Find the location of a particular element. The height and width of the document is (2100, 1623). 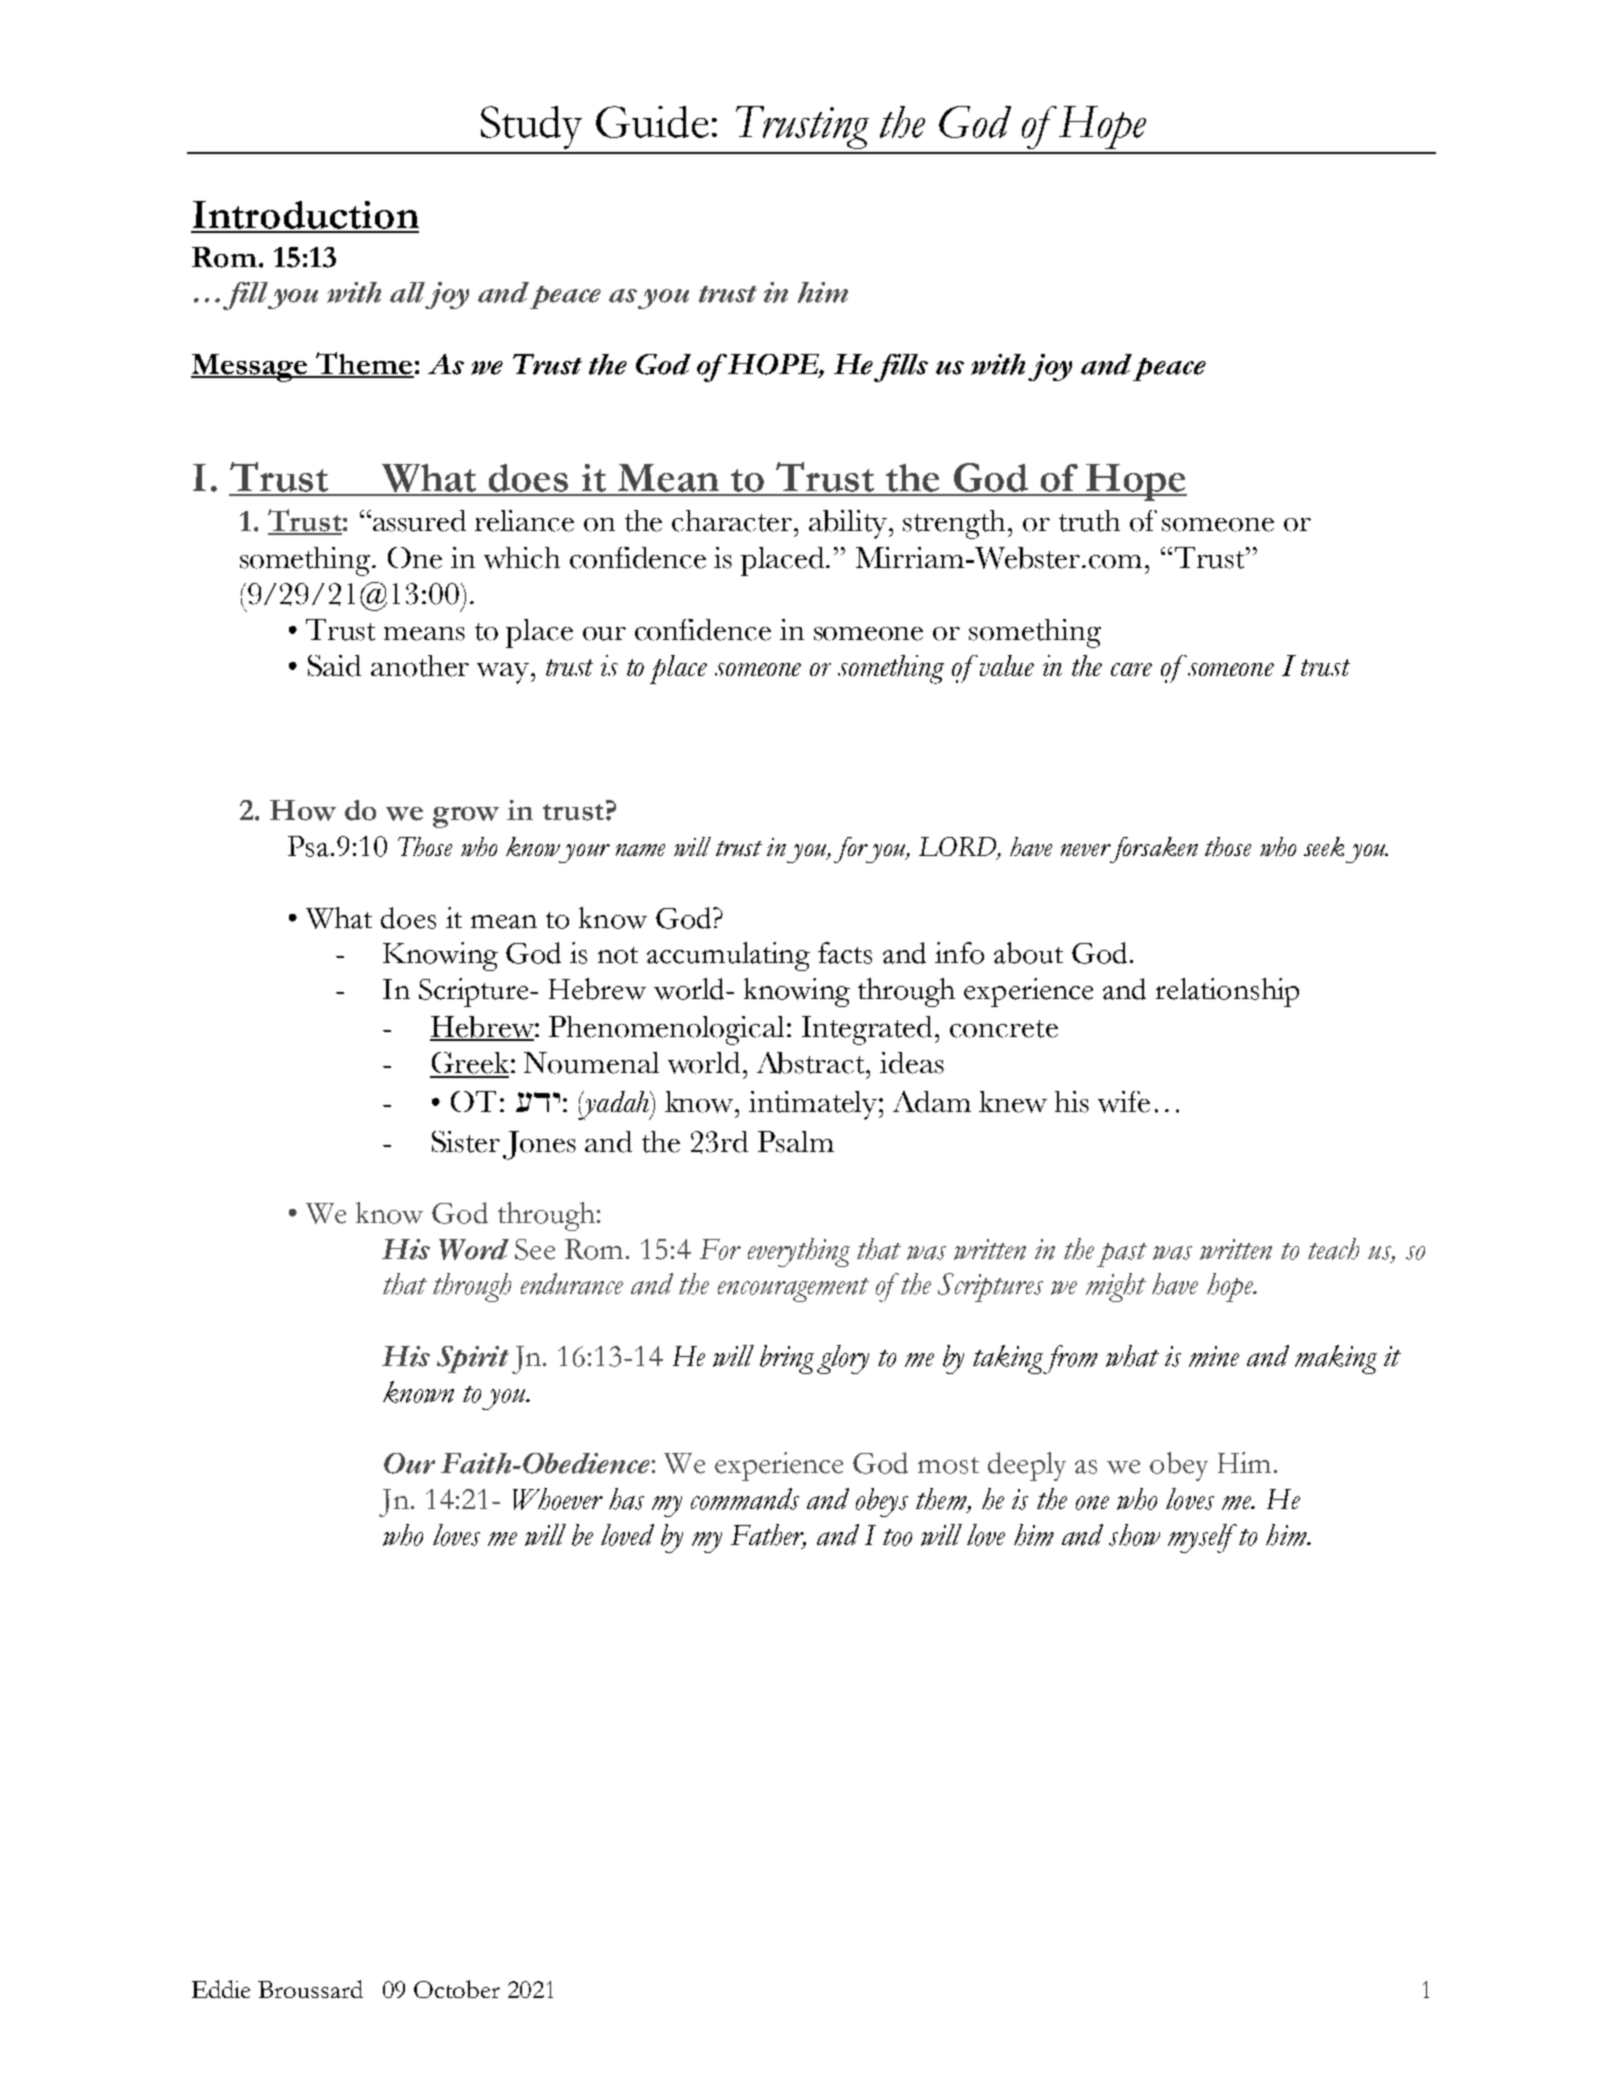

bring is located at coordinates (787, 1359).
